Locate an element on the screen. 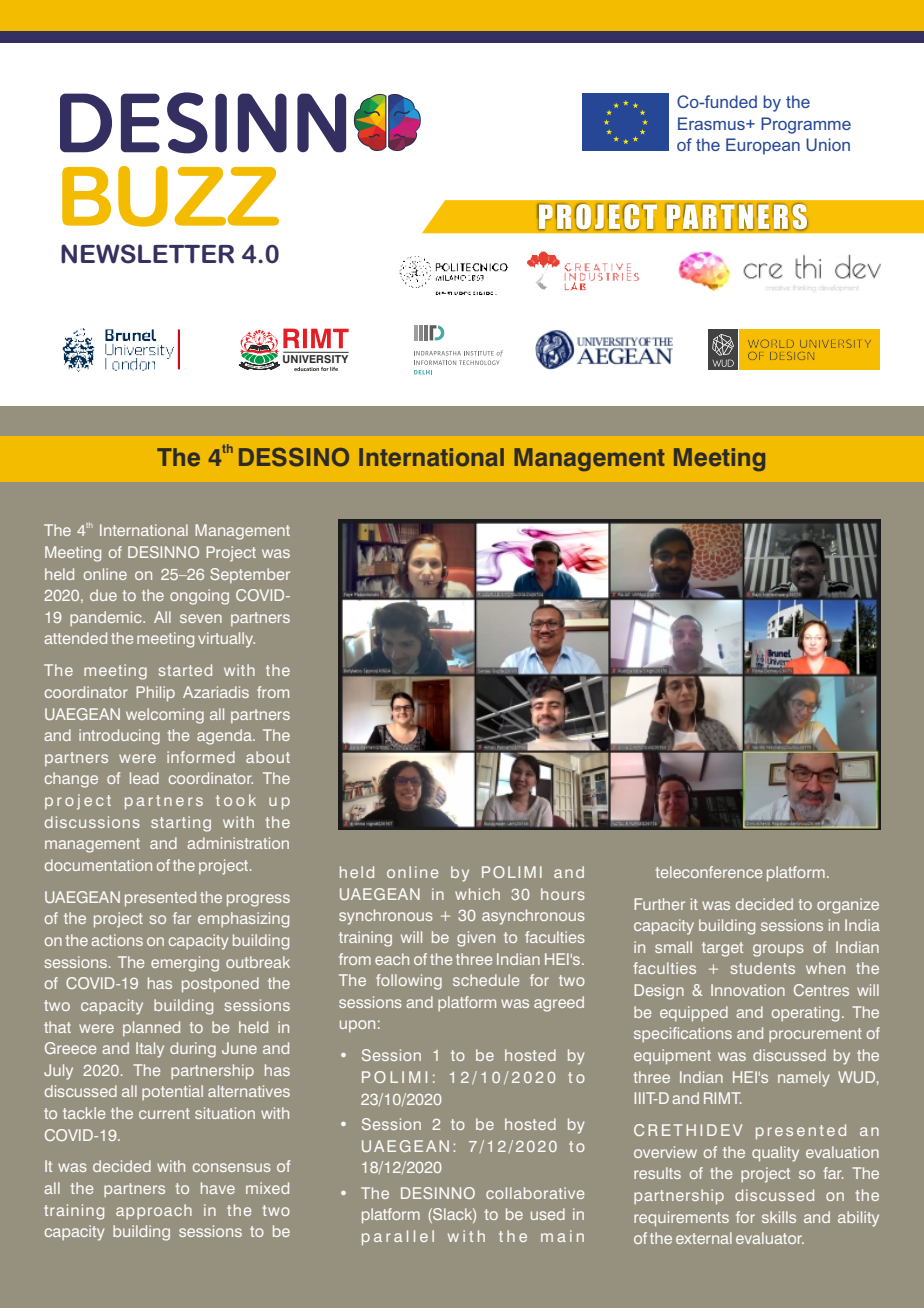  Erasmus is located at coordinates (712, 123).
